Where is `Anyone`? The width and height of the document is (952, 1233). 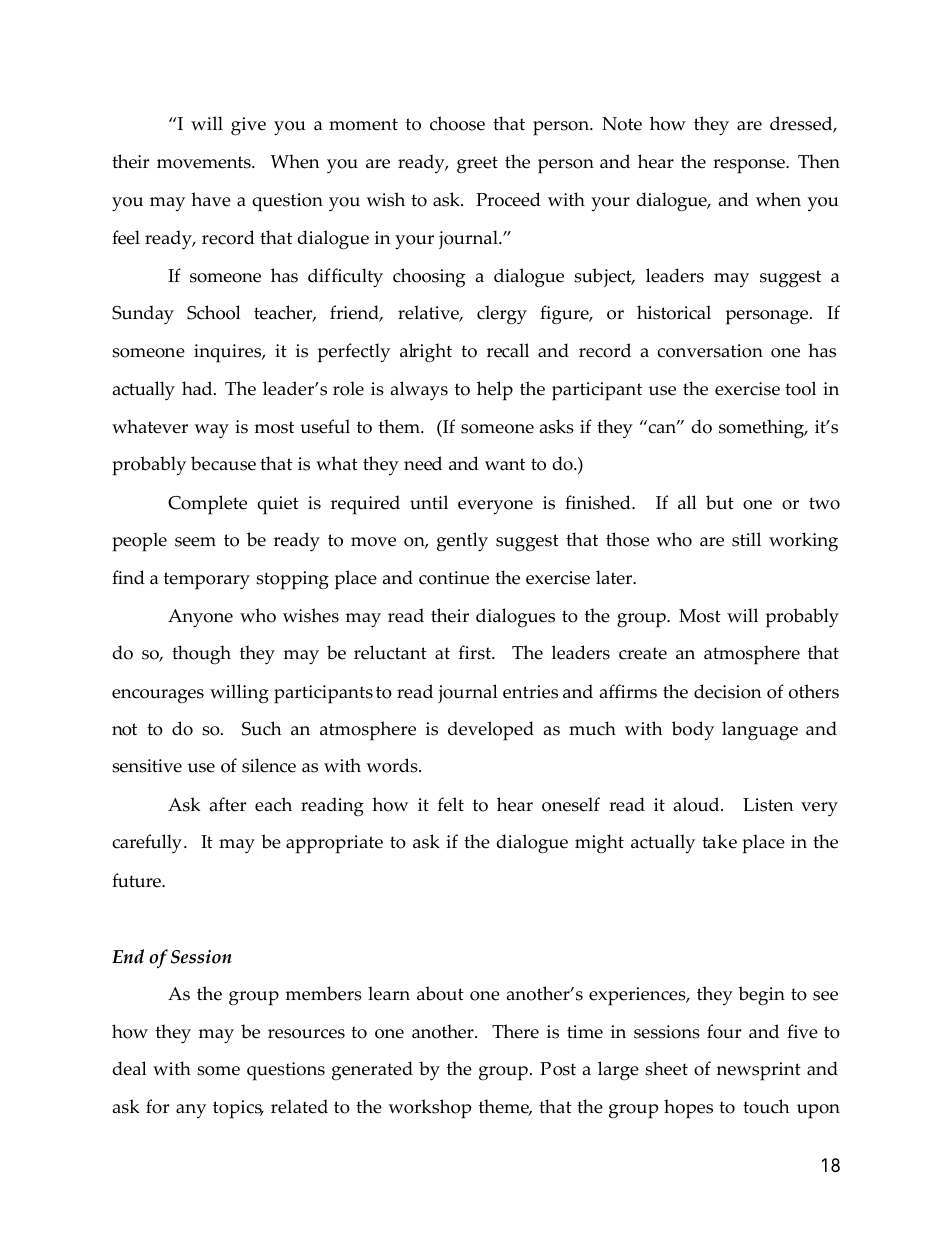
Anyone is located at coordinates (200, 618).
